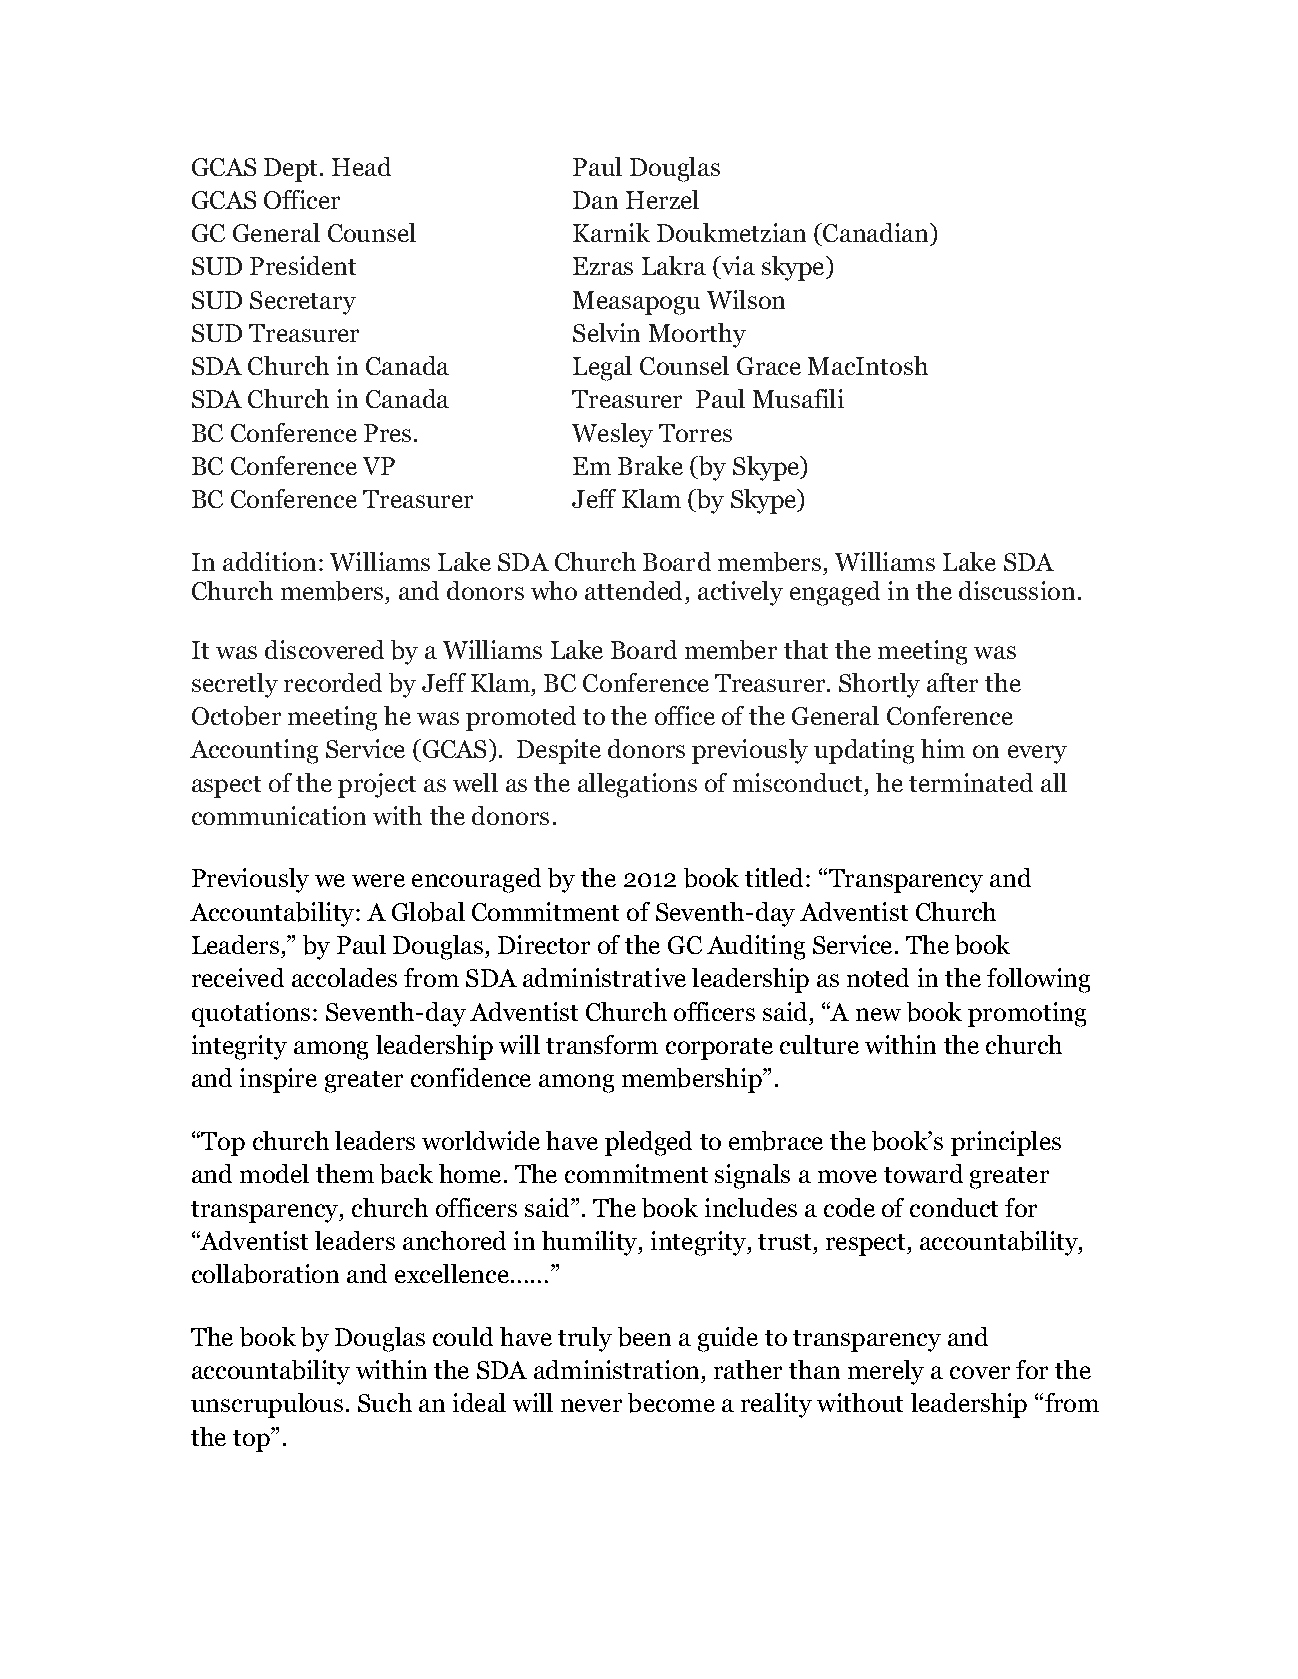  Describe the element at coordinates (876, 232) in the screenshot. I see `Canadian` at that location.
